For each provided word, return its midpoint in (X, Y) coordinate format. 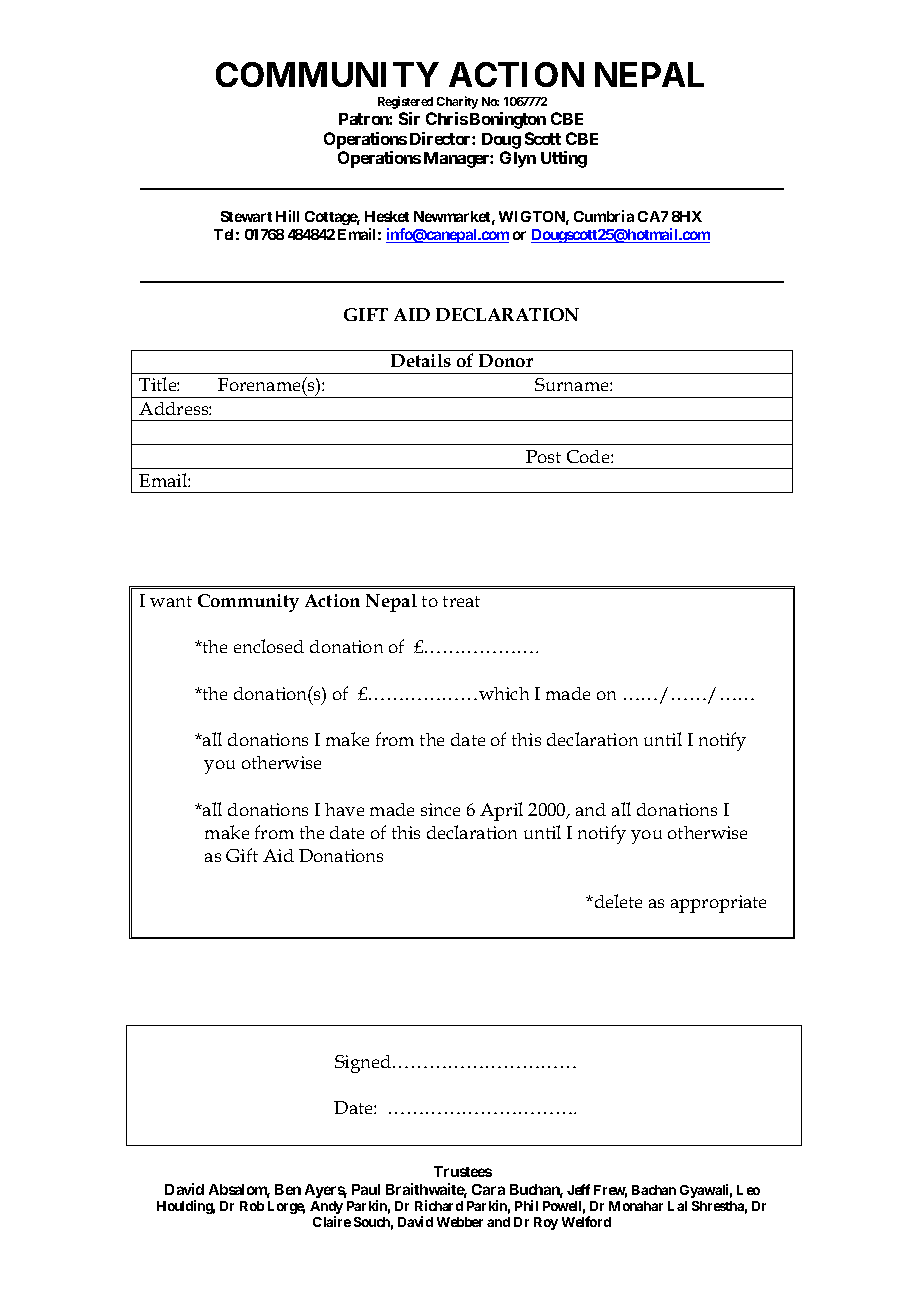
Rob (252, 1206)
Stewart (246, 216)
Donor (506, 360)
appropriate (718, 904)
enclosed (269, 646)
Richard (439, 1205)
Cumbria (604, 216)
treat (461, 601)
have (344, 809)
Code (589, 456)
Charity (457, 102)
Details (421, 360)
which (504, 693)
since (440, 809)
